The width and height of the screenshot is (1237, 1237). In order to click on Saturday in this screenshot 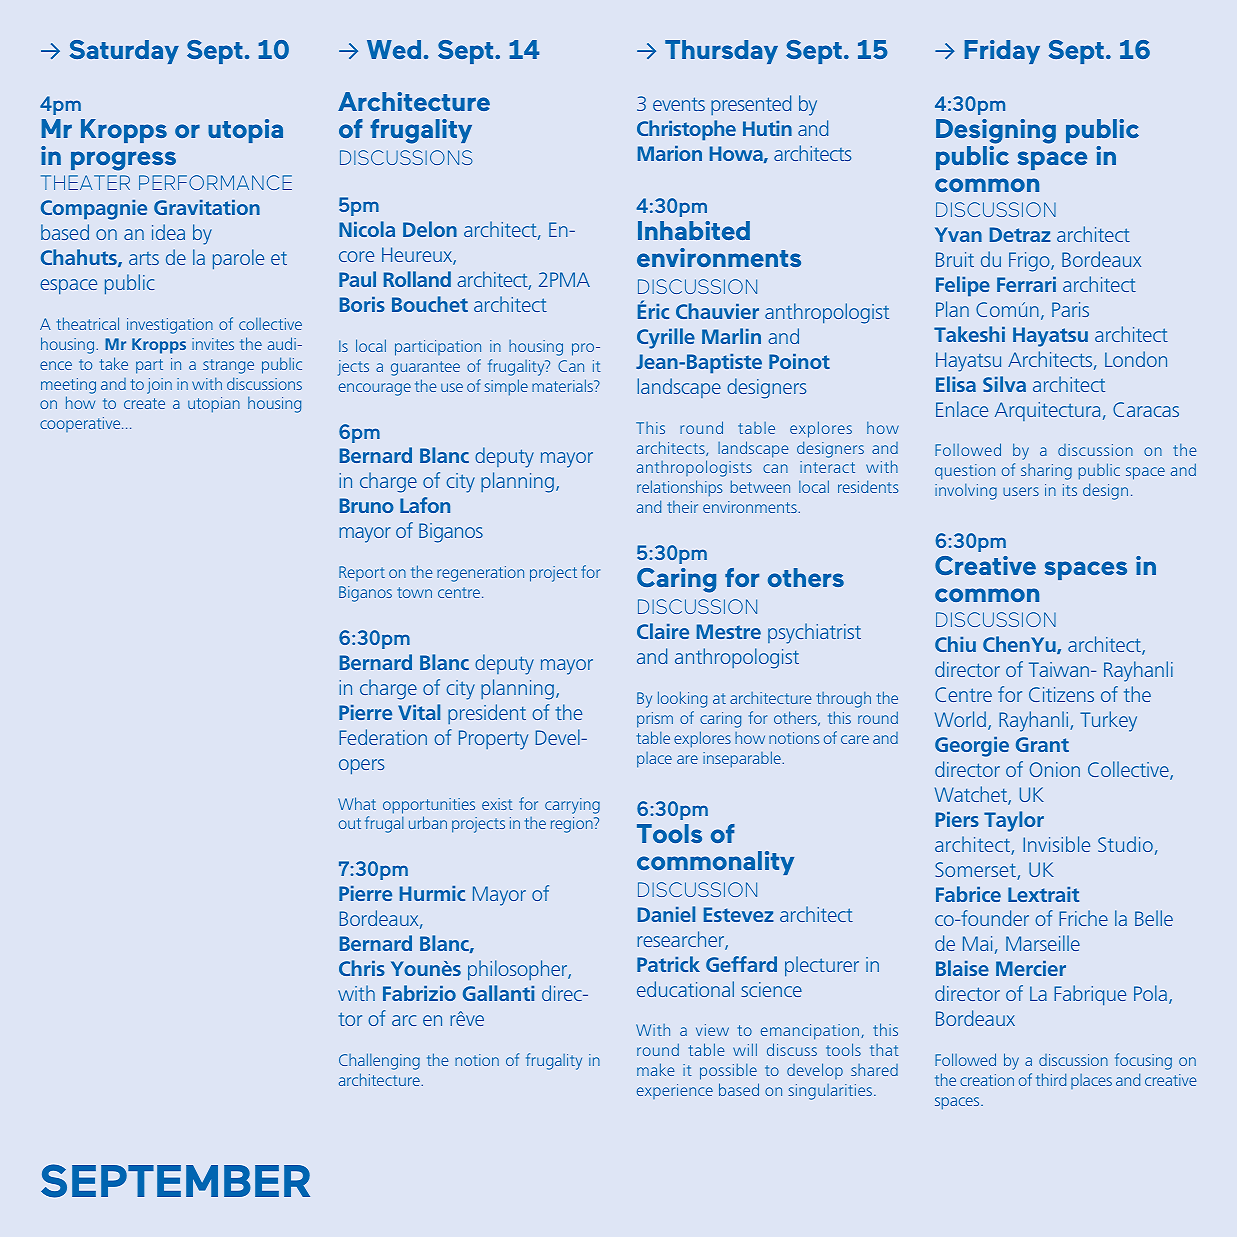, I will do `click(124, 52)`.
